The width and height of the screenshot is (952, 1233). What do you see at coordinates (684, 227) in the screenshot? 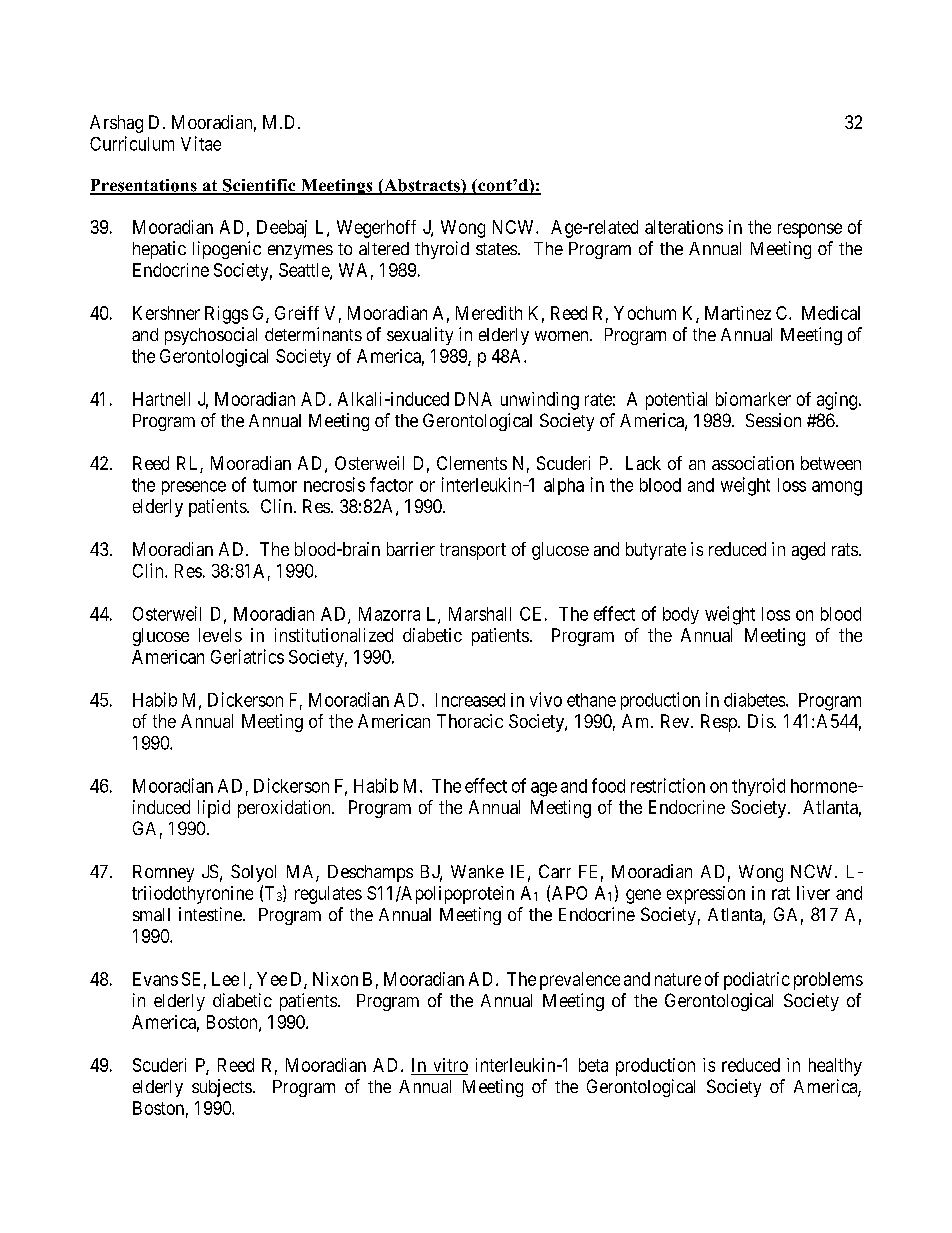
I see `alterations` at bounding box center [684, 227].
